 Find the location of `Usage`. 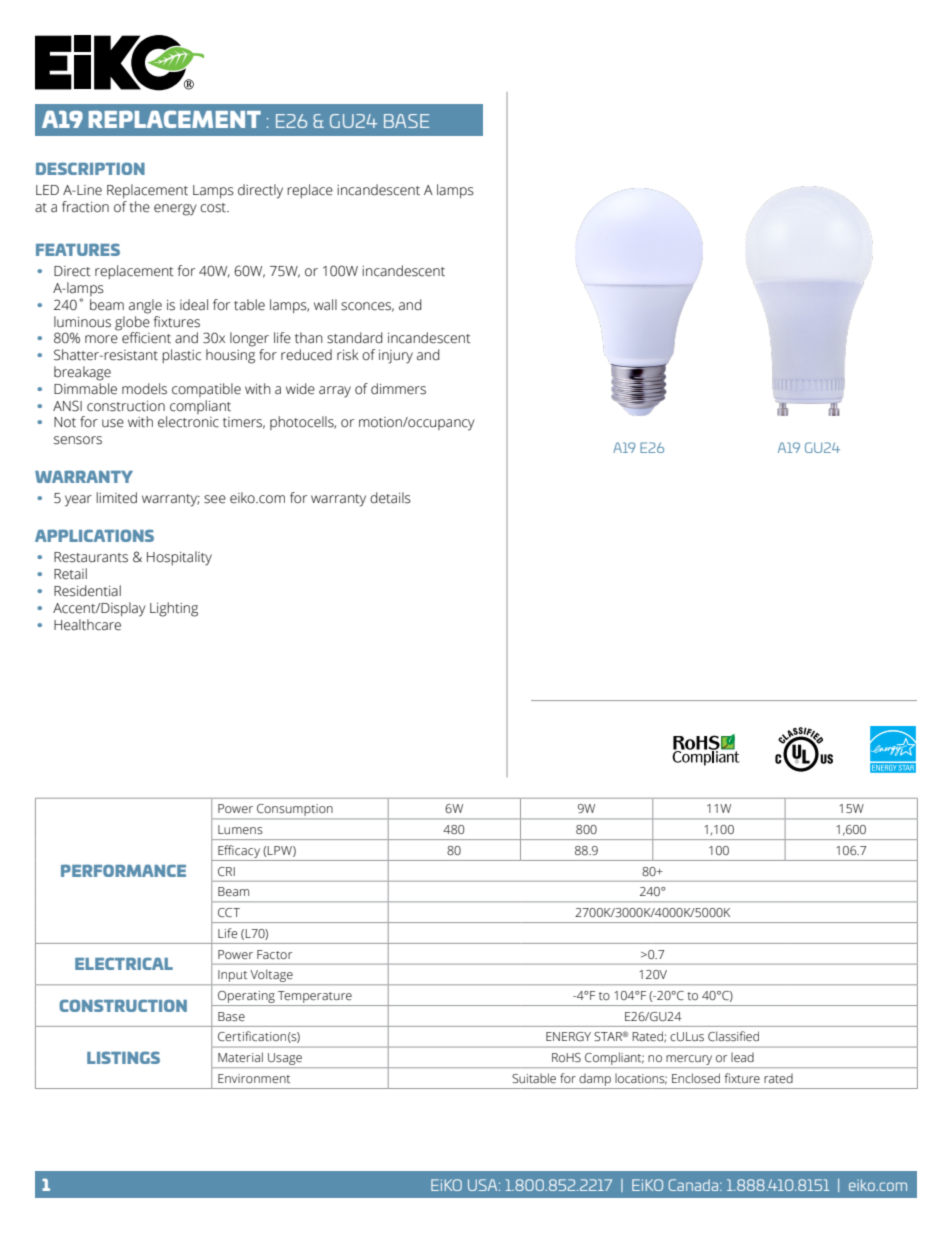

Usage is located at coordinates (285, 1060).
